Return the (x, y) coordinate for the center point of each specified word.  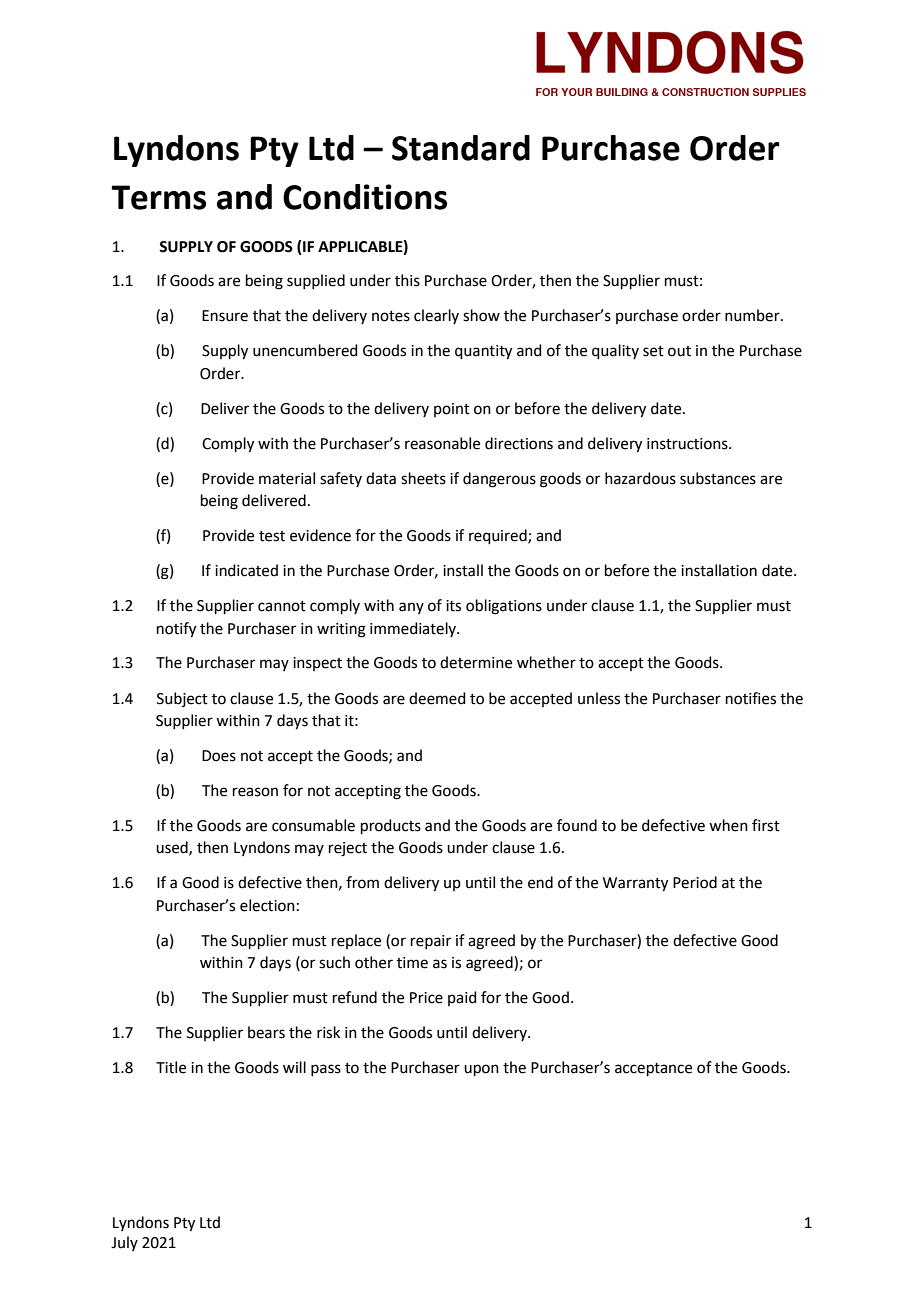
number (753, 315)
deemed (437, 698)
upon (481, 1070)
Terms (158, 197)
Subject (182, 699)
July (124, 1243)
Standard (461, 148)
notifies (751, 698)
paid (462, 998)
